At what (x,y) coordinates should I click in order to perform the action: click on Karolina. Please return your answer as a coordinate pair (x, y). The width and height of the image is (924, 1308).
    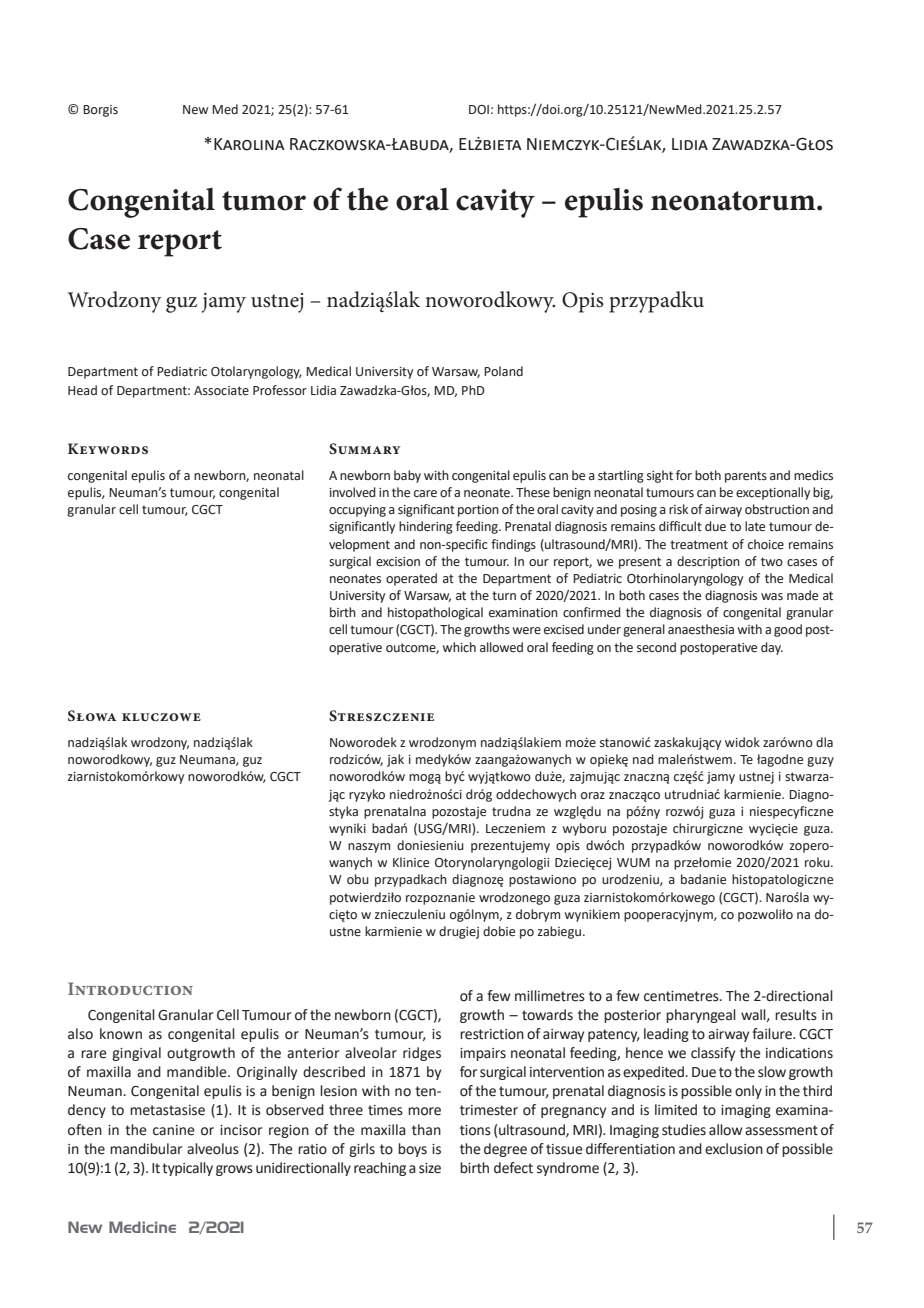
    Looking at the image, I should click on (249, 144).
